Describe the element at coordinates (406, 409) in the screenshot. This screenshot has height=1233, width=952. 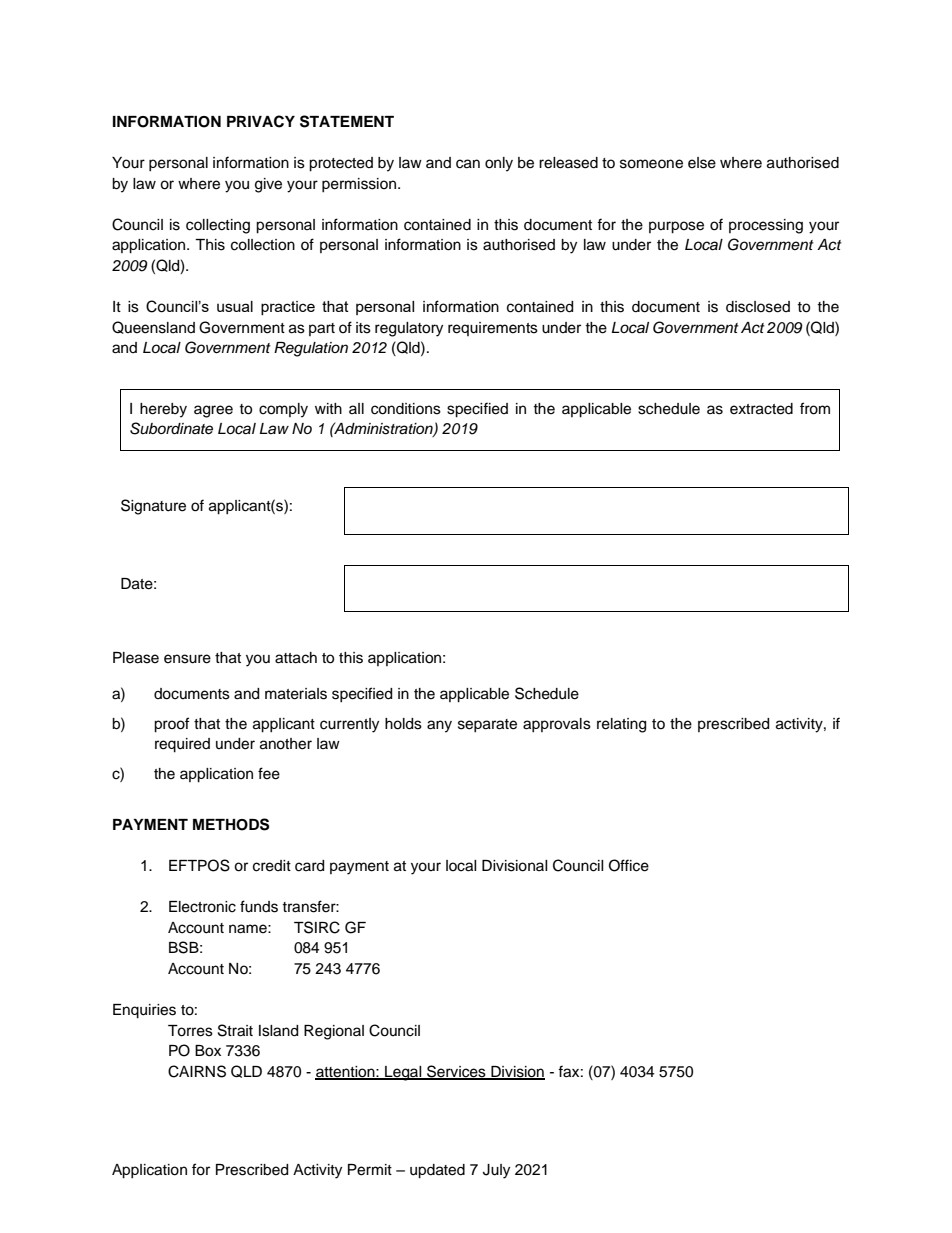
I see `conditions` at that location.
